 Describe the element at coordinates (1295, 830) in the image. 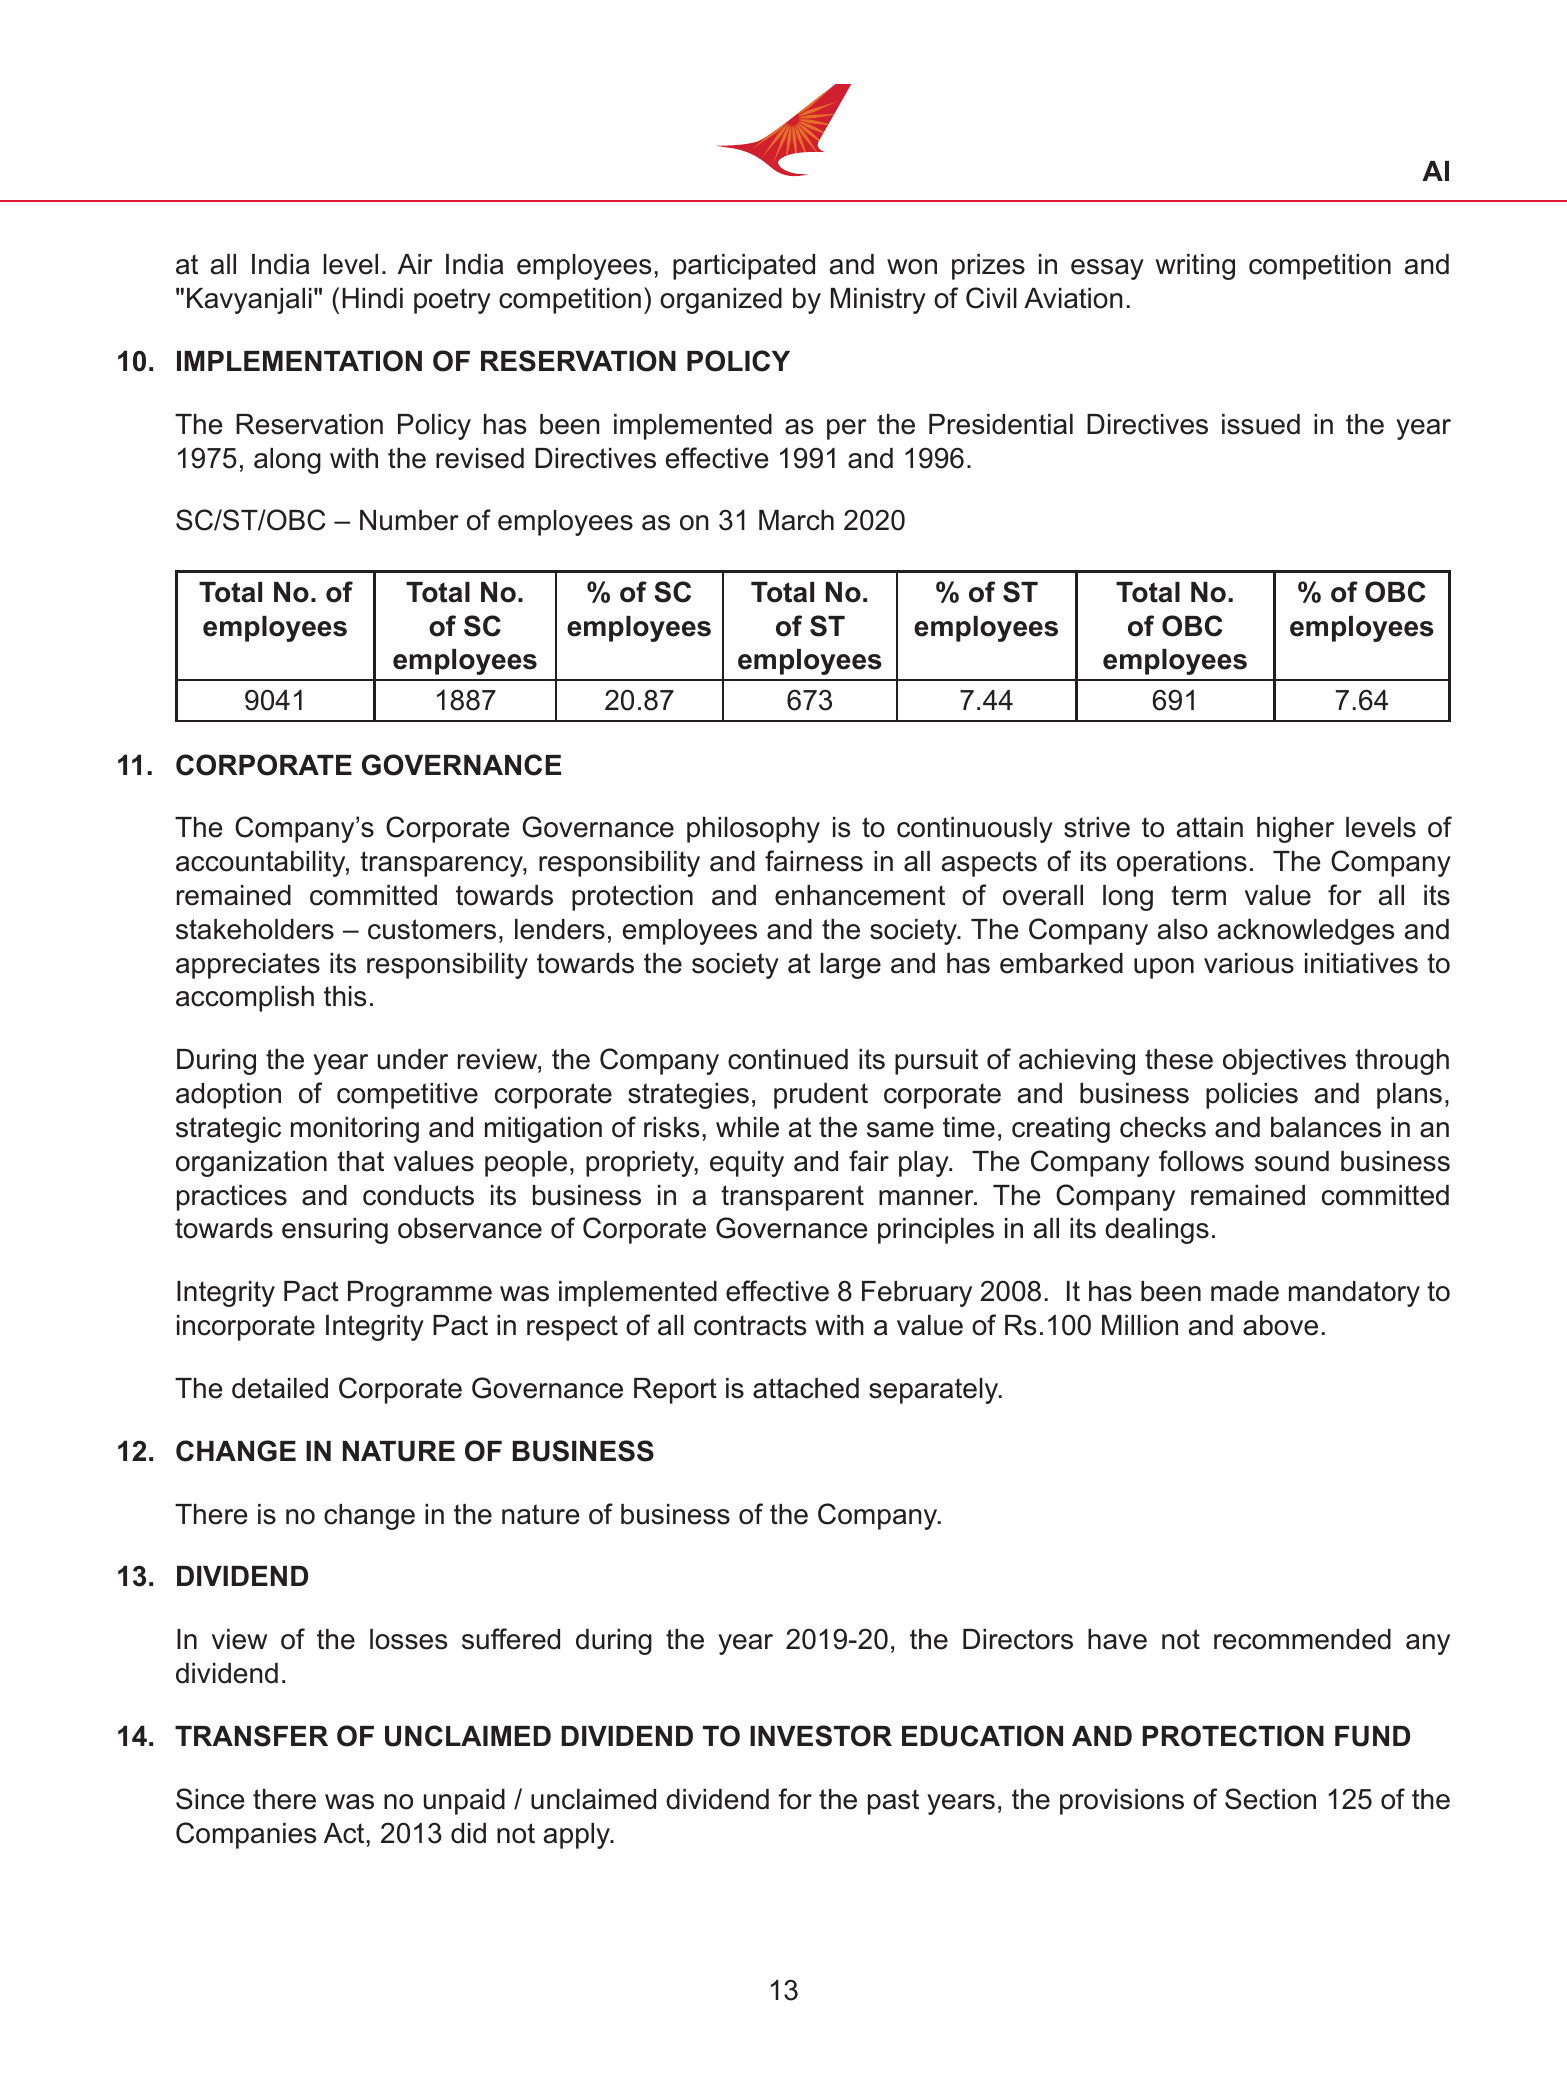

I see `higher` at that location.
